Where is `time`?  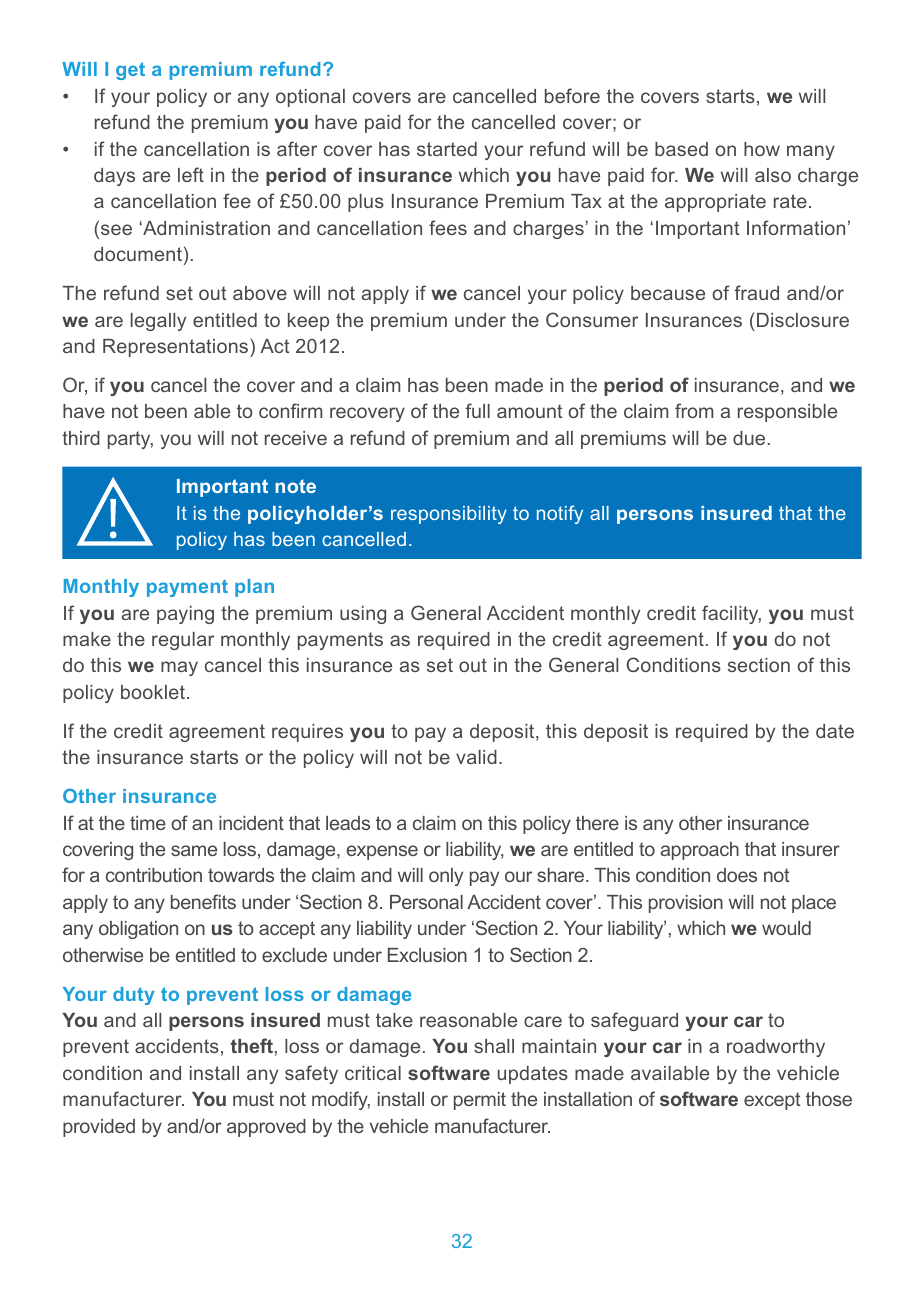
time is located at coordinates (148, 823).
